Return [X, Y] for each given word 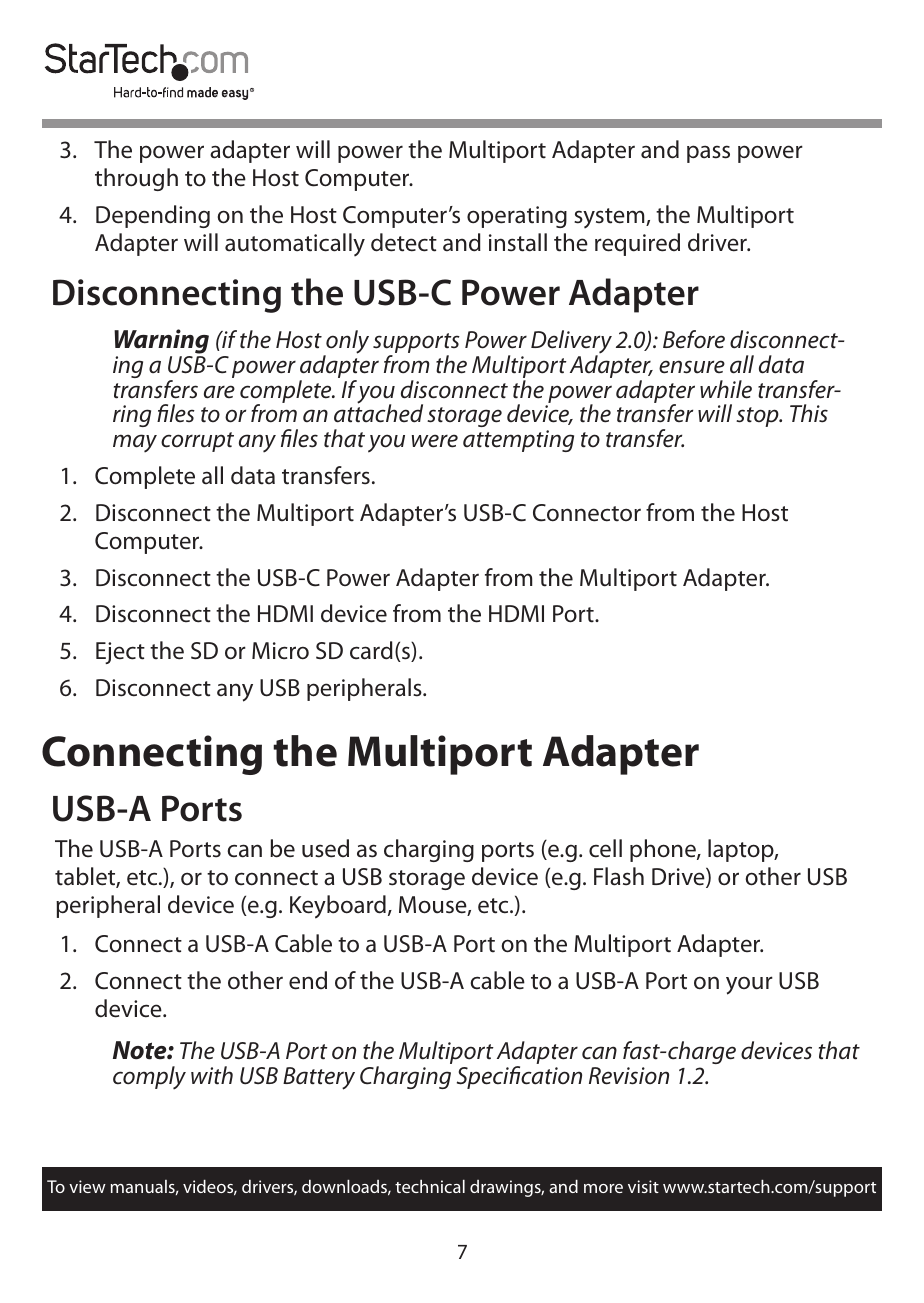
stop [758, 417]
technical [430, 1186]
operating [517, 217]
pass [708, 154]
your [749, 985]
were [435, 441]
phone [664, 850]
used [325, 848]
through [136, 179]
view [87, 1186]
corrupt [197, 442]
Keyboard [338, 907]
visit [643, 1186]
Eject [120, 653]
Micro [280, 651]
